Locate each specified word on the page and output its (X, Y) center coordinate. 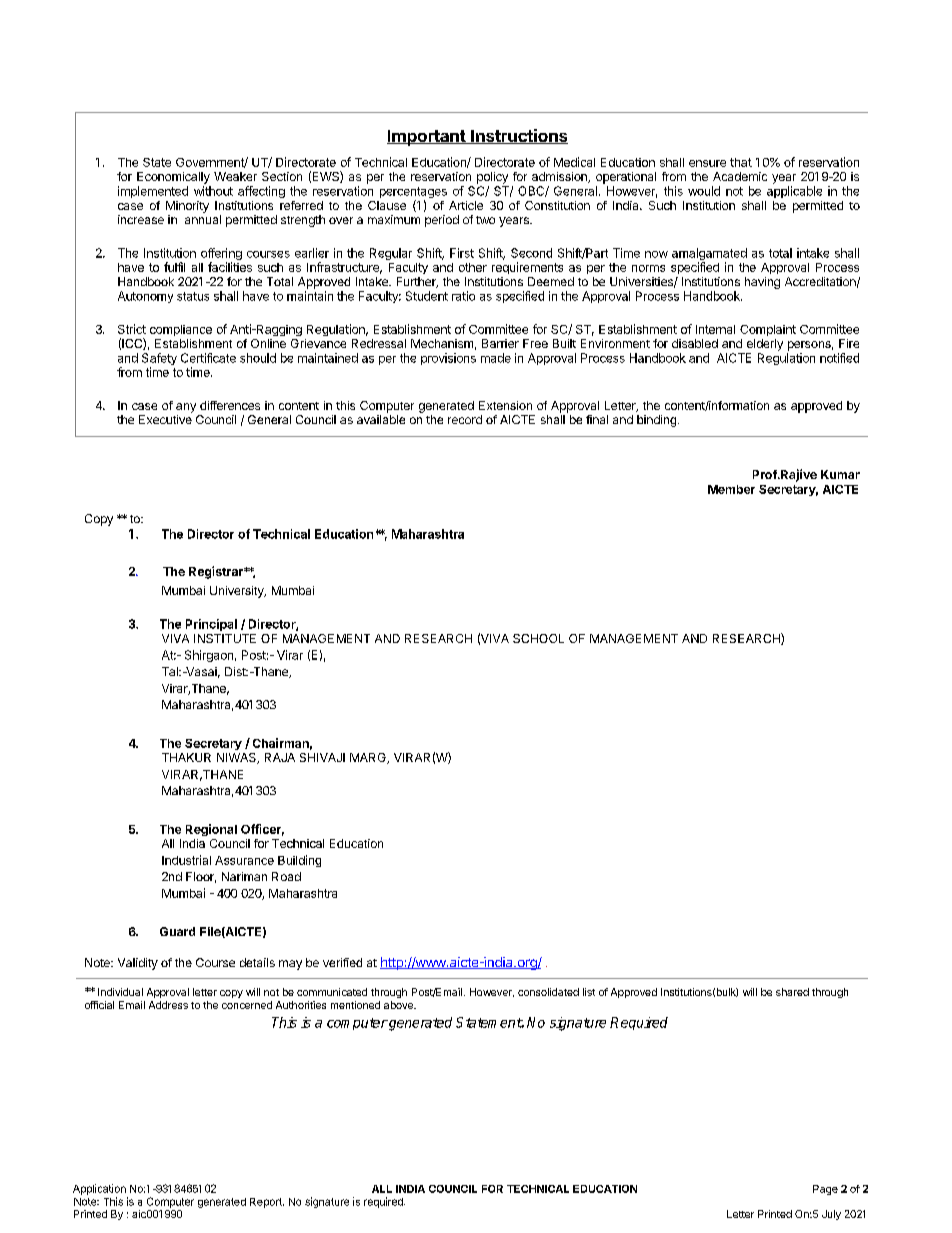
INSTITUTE (225, 638)
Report (267, 1203)
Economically (173, 178)
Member (731, 489)
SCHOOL (538, 638)
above (399, 1005)
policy (492, 178)
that (741, 162)
